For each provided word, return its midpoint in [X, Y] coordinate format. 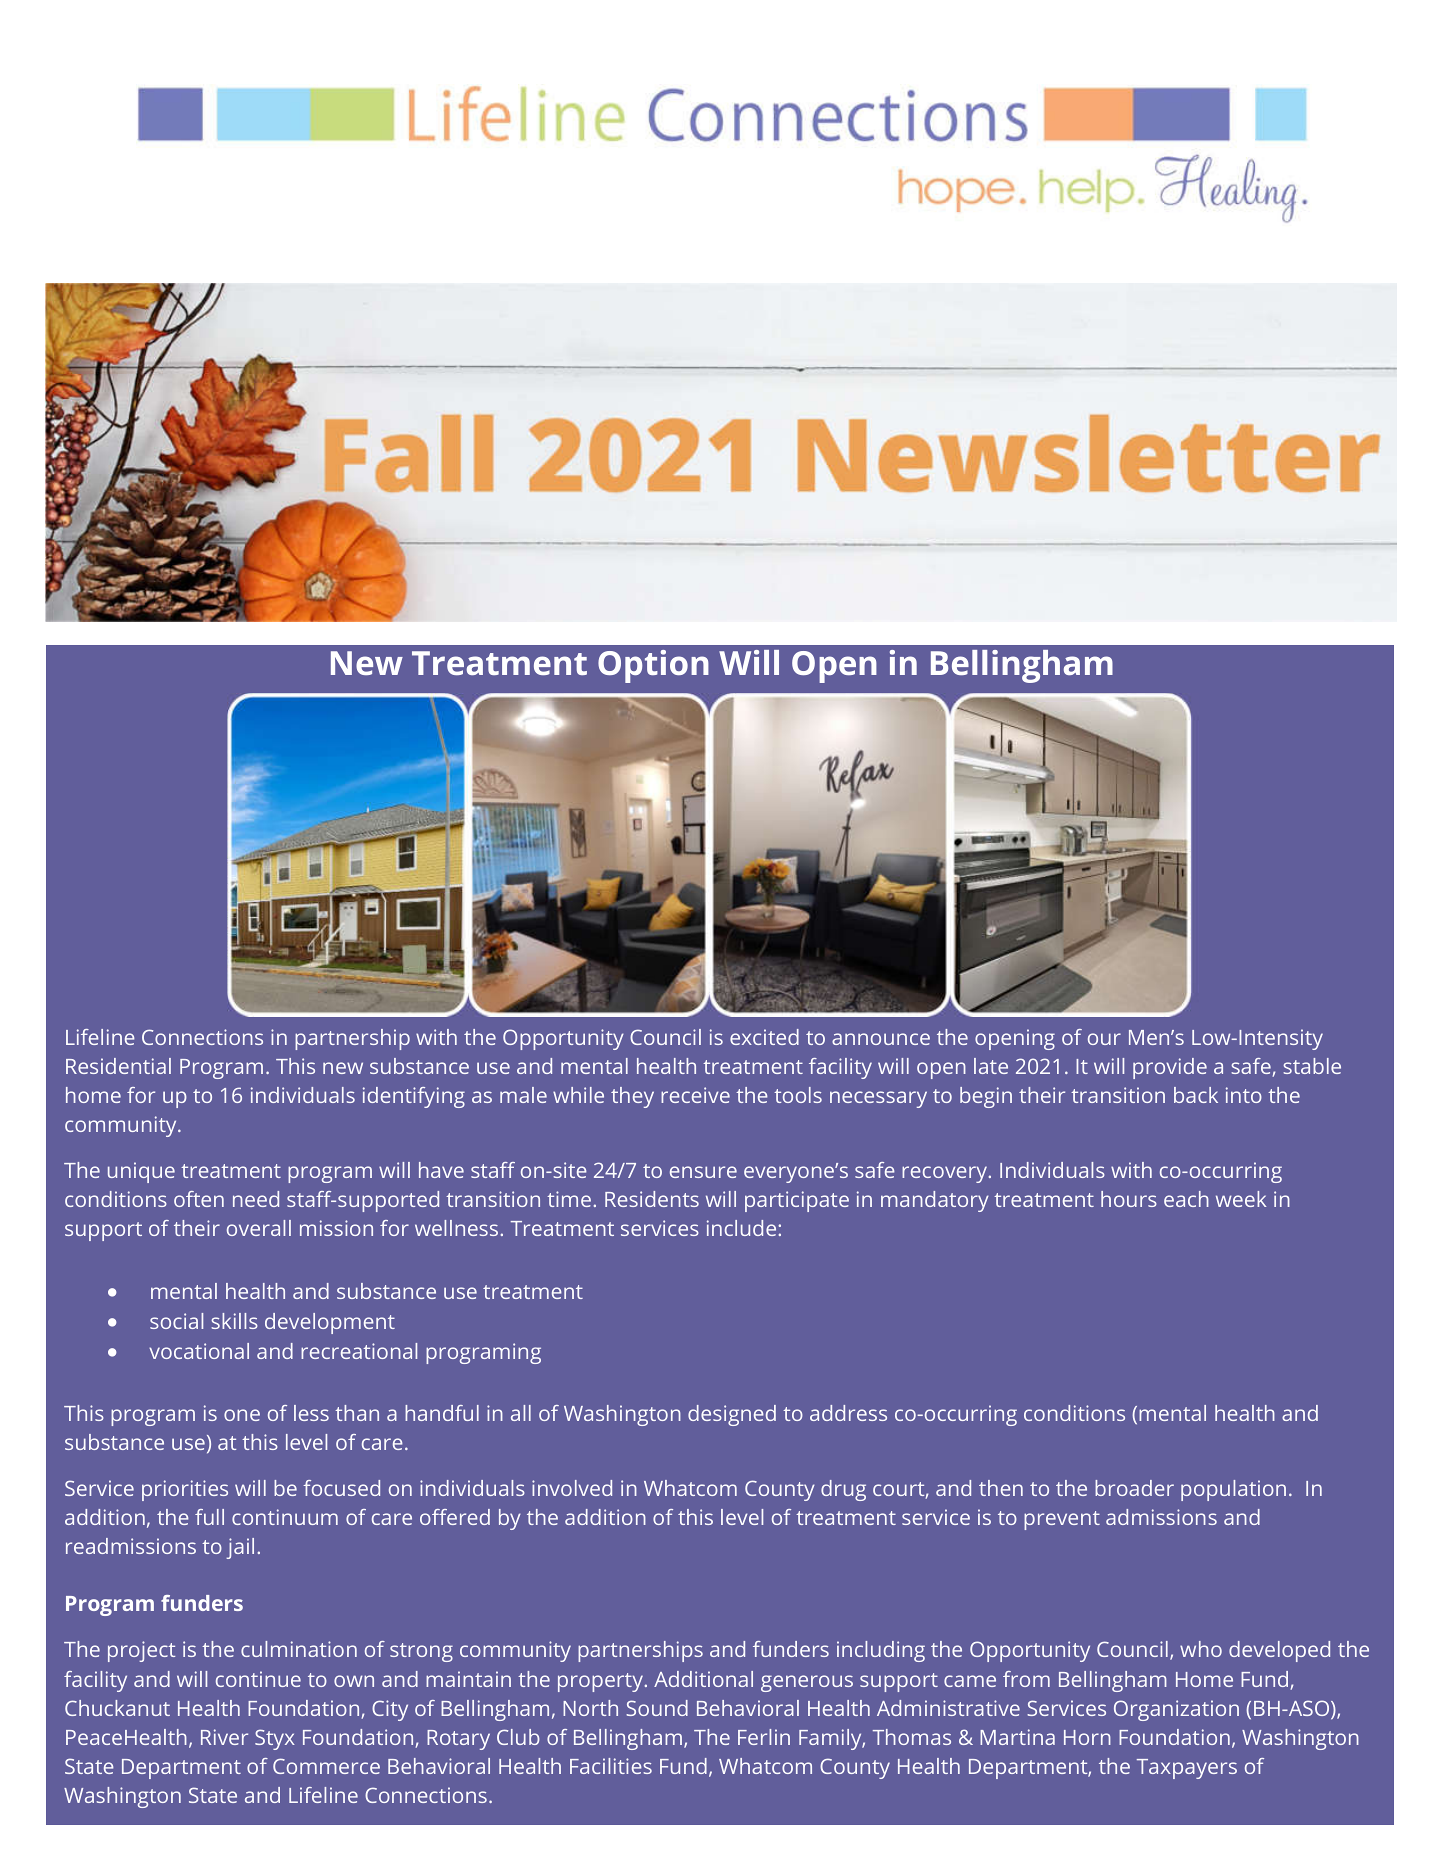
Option [653, 666]
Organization [1176, 1710]
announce [881, 1039]
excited [764, 1037]
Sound [657, 1708]
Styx [275, 1739]
